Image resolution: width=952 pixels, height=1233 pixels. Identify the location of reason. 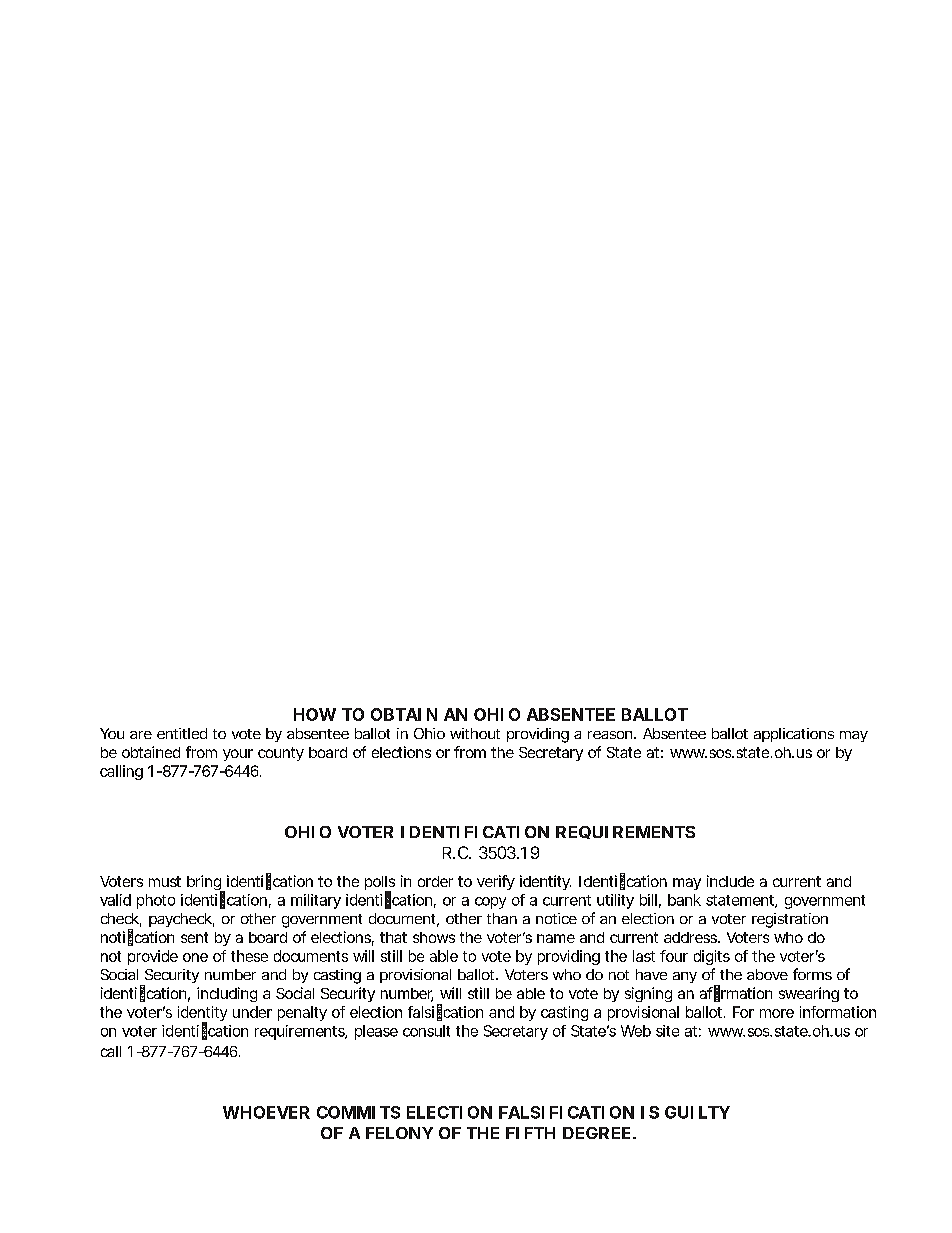
(612, 735).
